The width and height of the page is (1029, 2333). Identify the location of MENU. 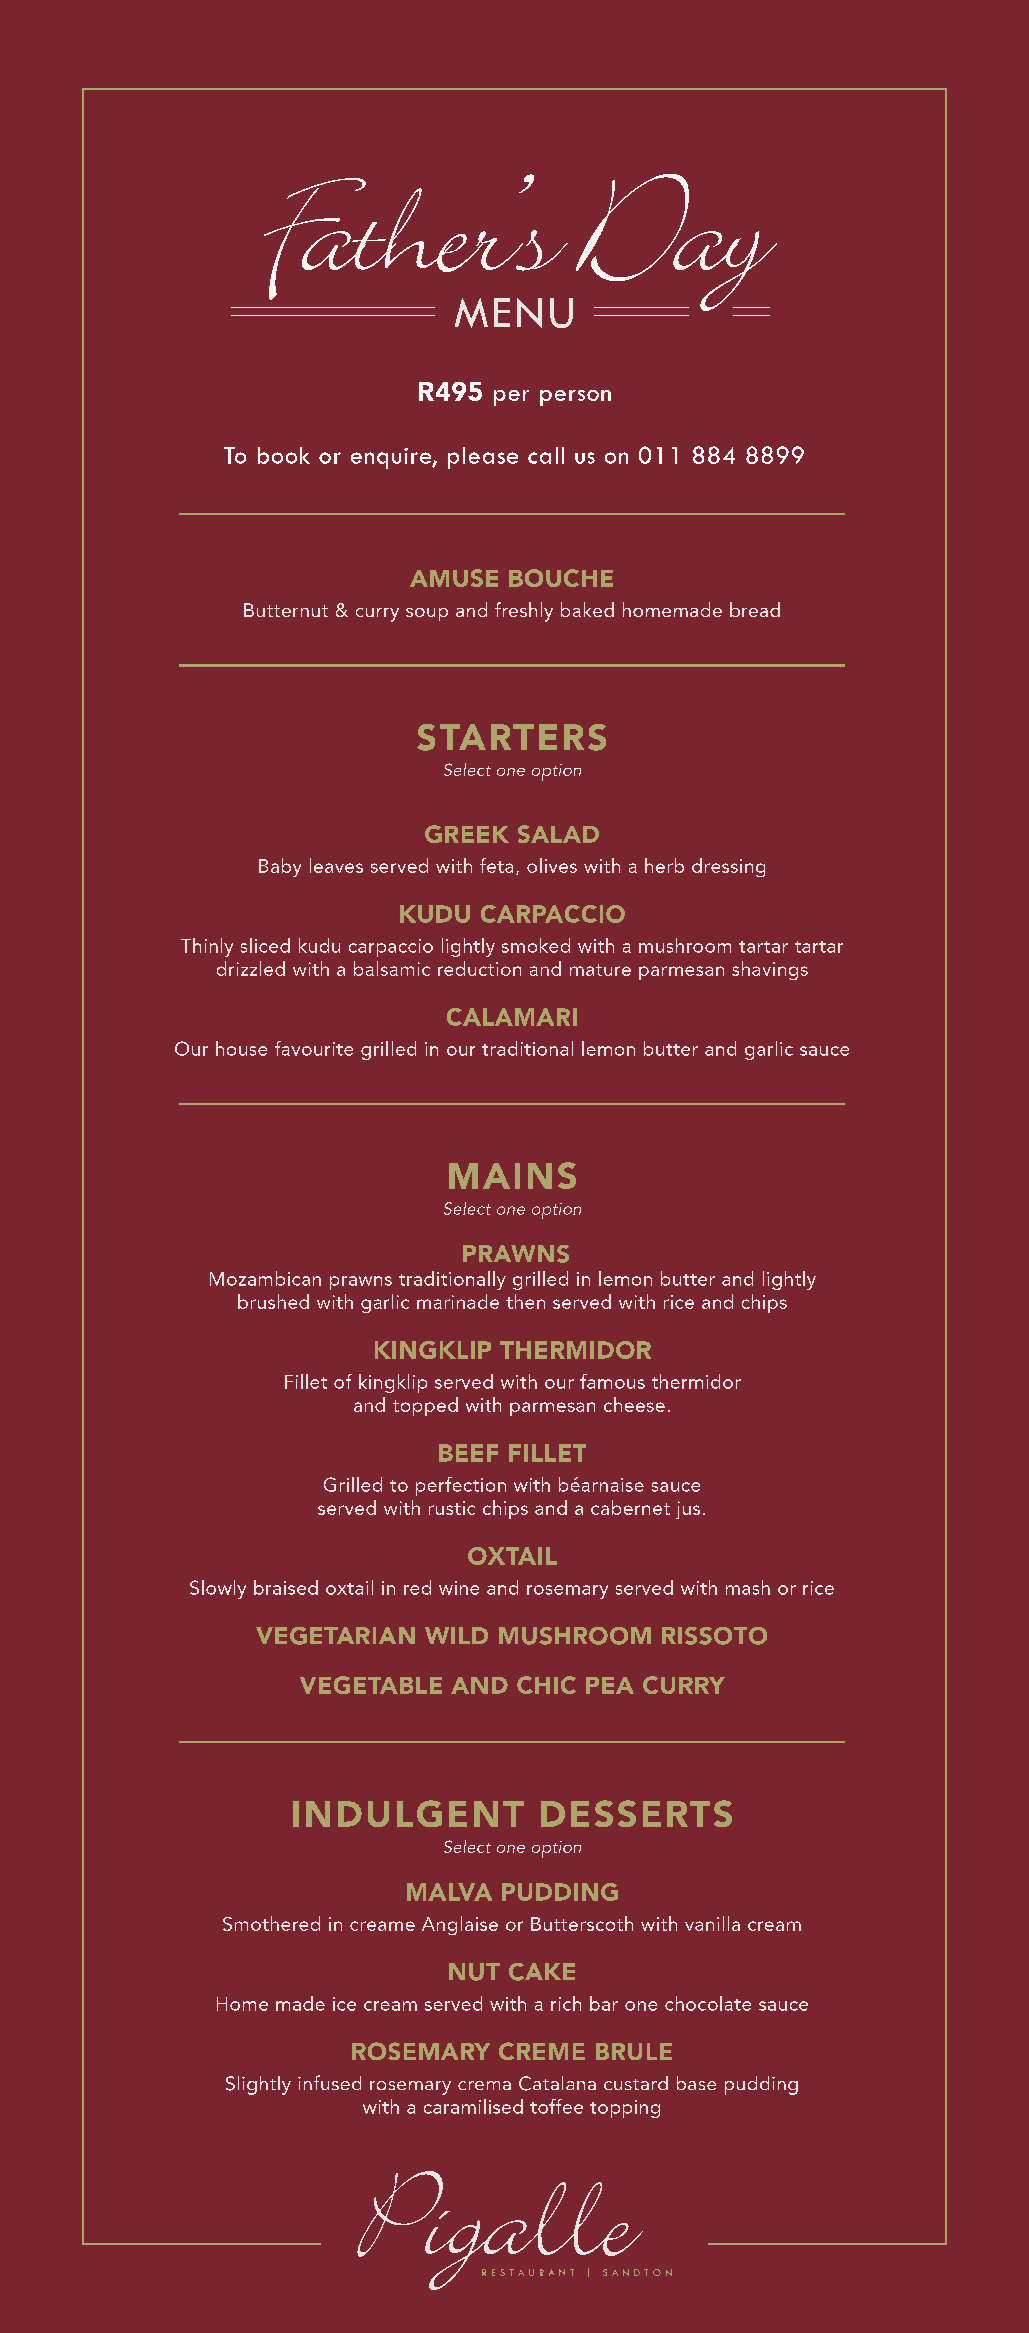
(514, 313).
